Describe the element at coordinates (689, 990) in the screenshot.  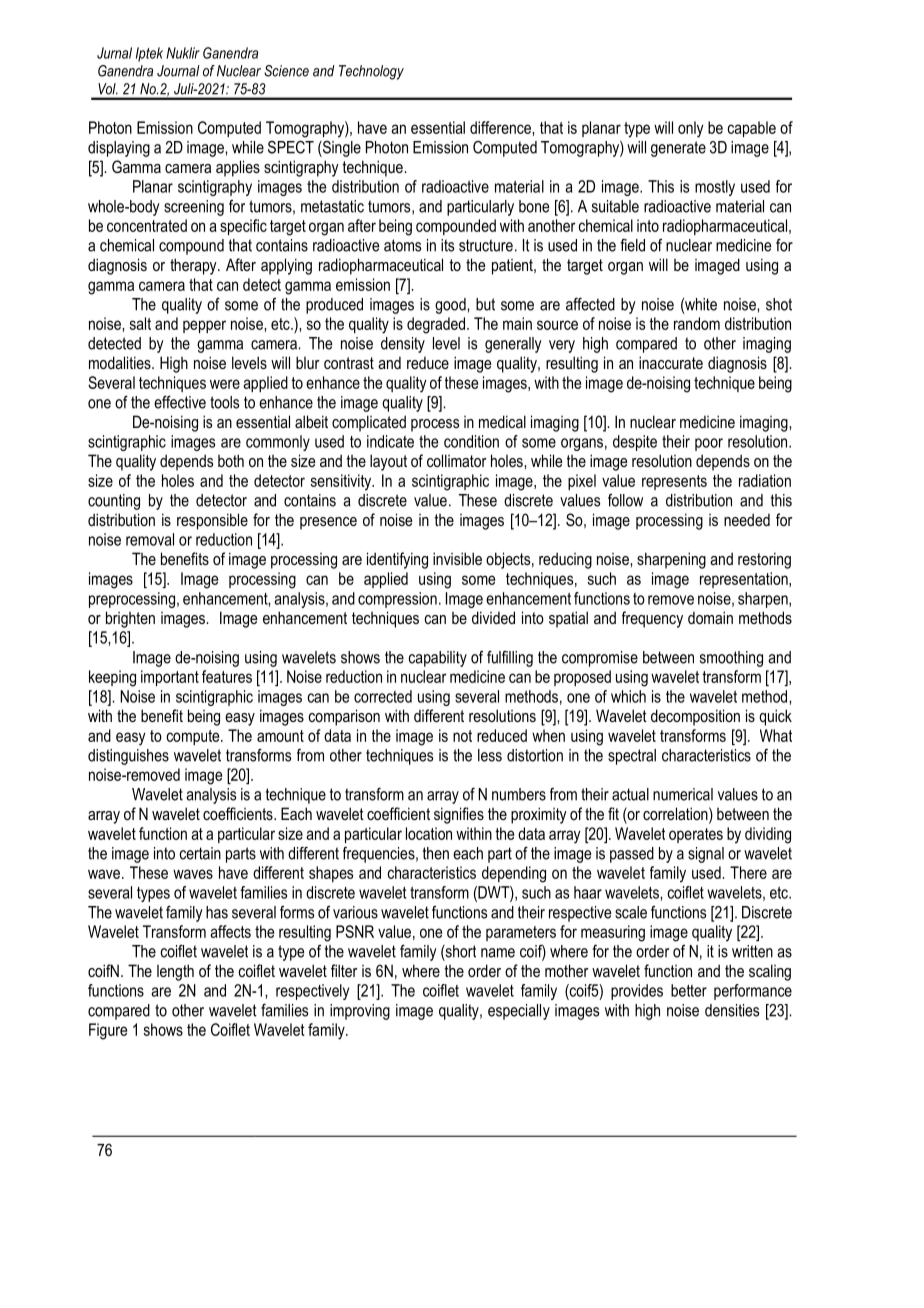
I see `better` at that location.
